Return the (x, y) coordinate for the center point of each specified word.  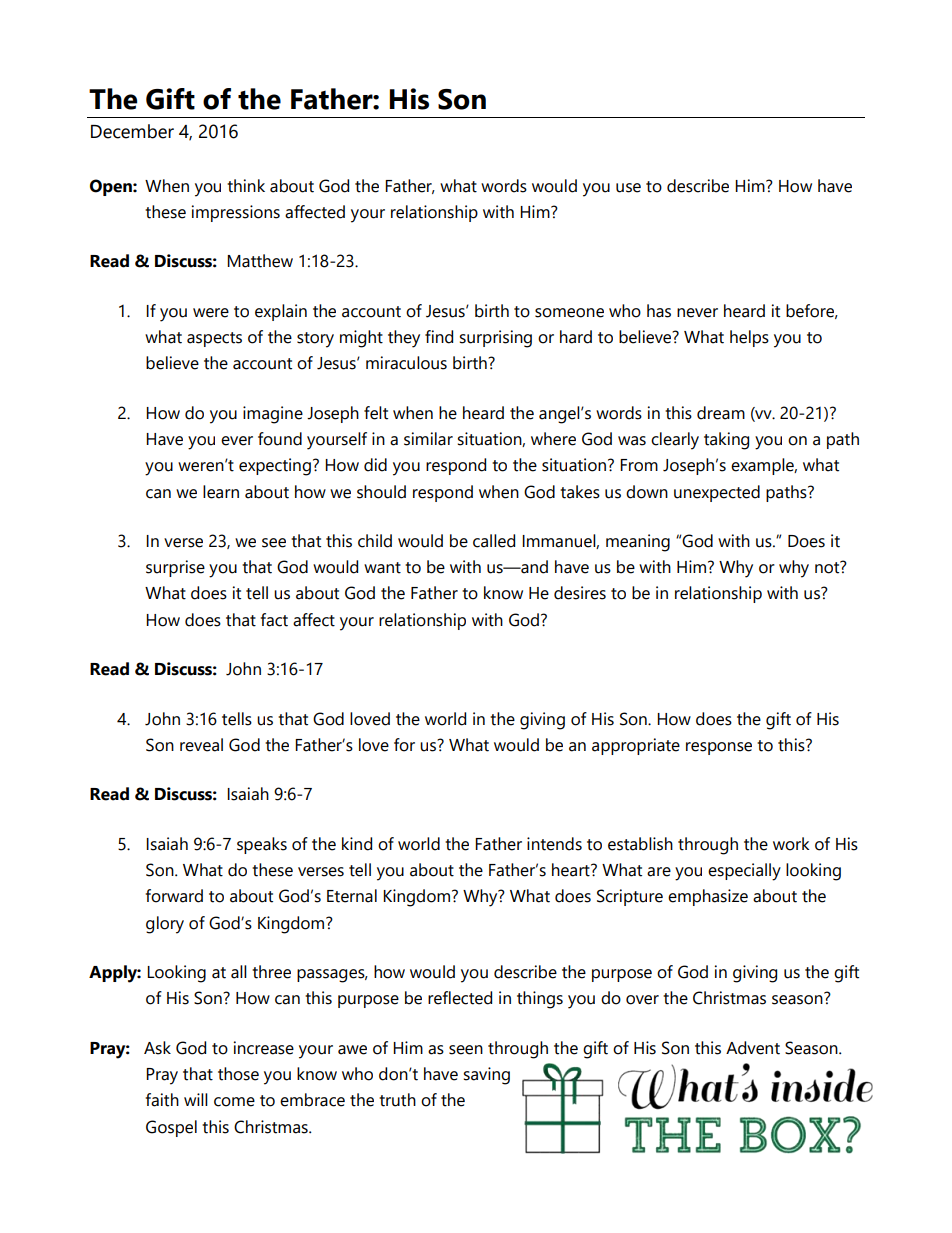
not (828, 567)
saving (486, 1076)
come (234, 1102)
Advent (753, 1048)
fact (274, 620)
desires (580, 593)
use (628, 188)
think (246, 186)
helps (749, 338)
